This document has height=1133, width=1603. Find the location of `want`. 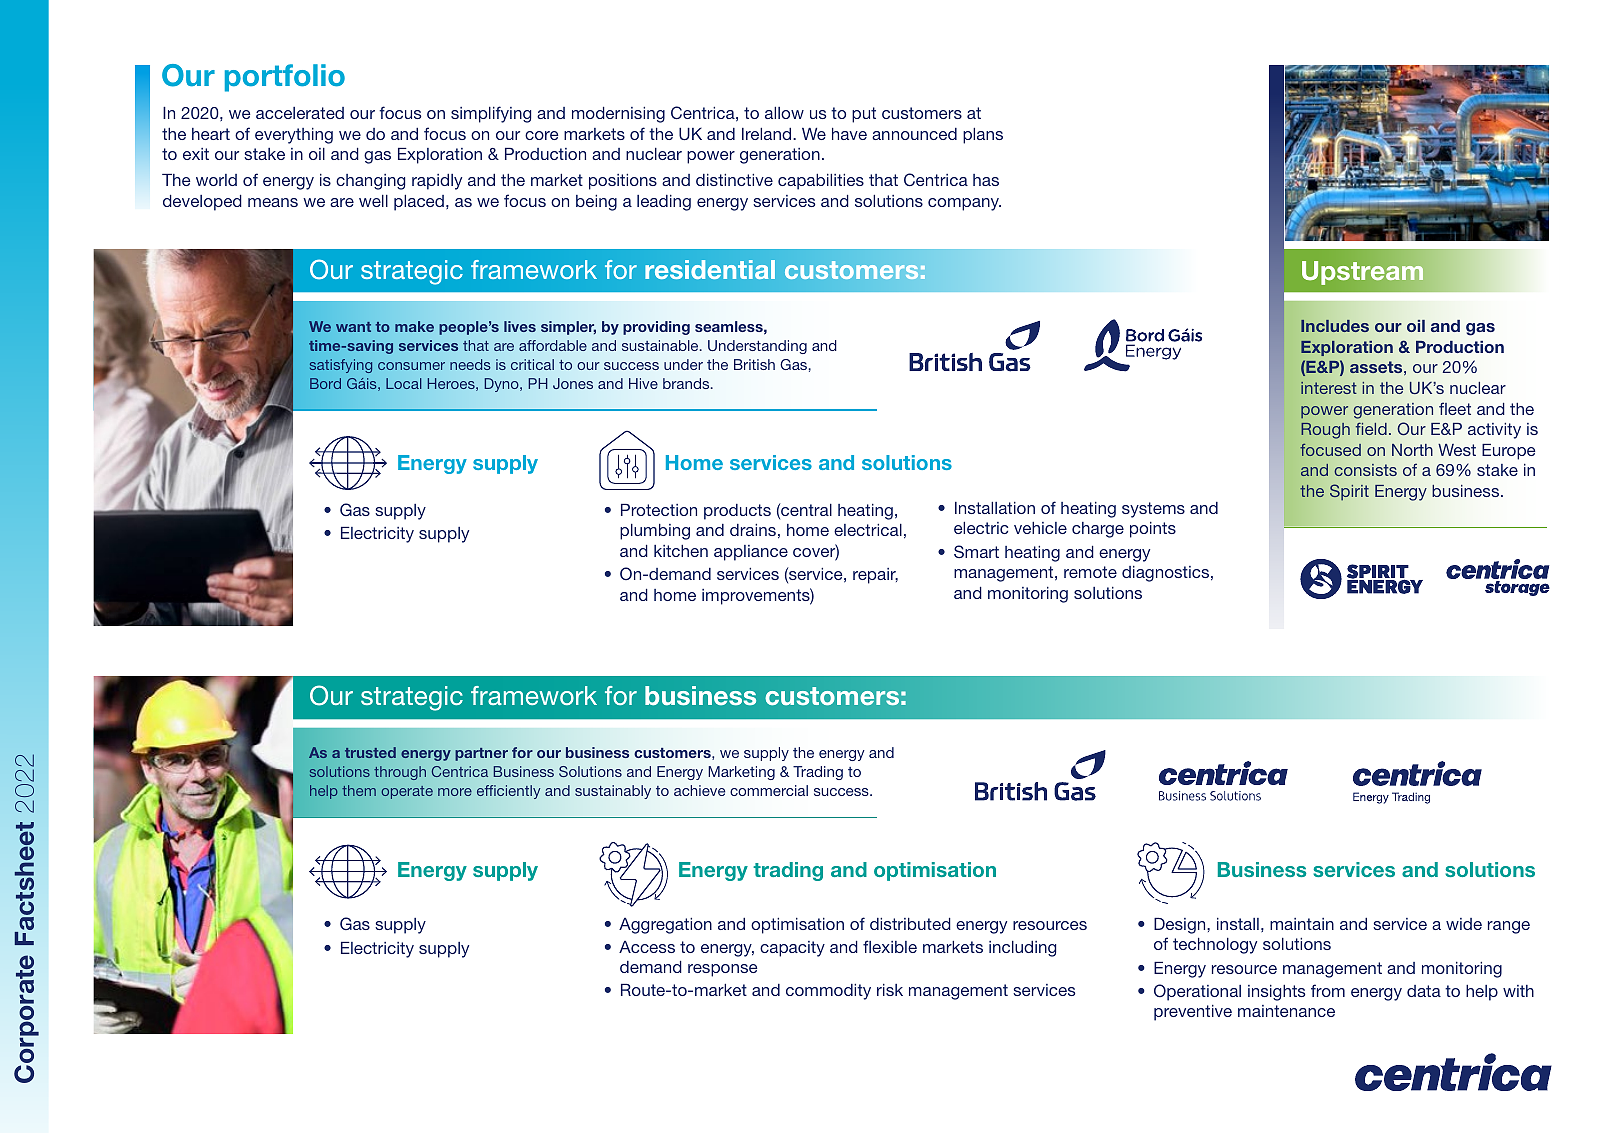

want is located at coordinates (353, 327).
